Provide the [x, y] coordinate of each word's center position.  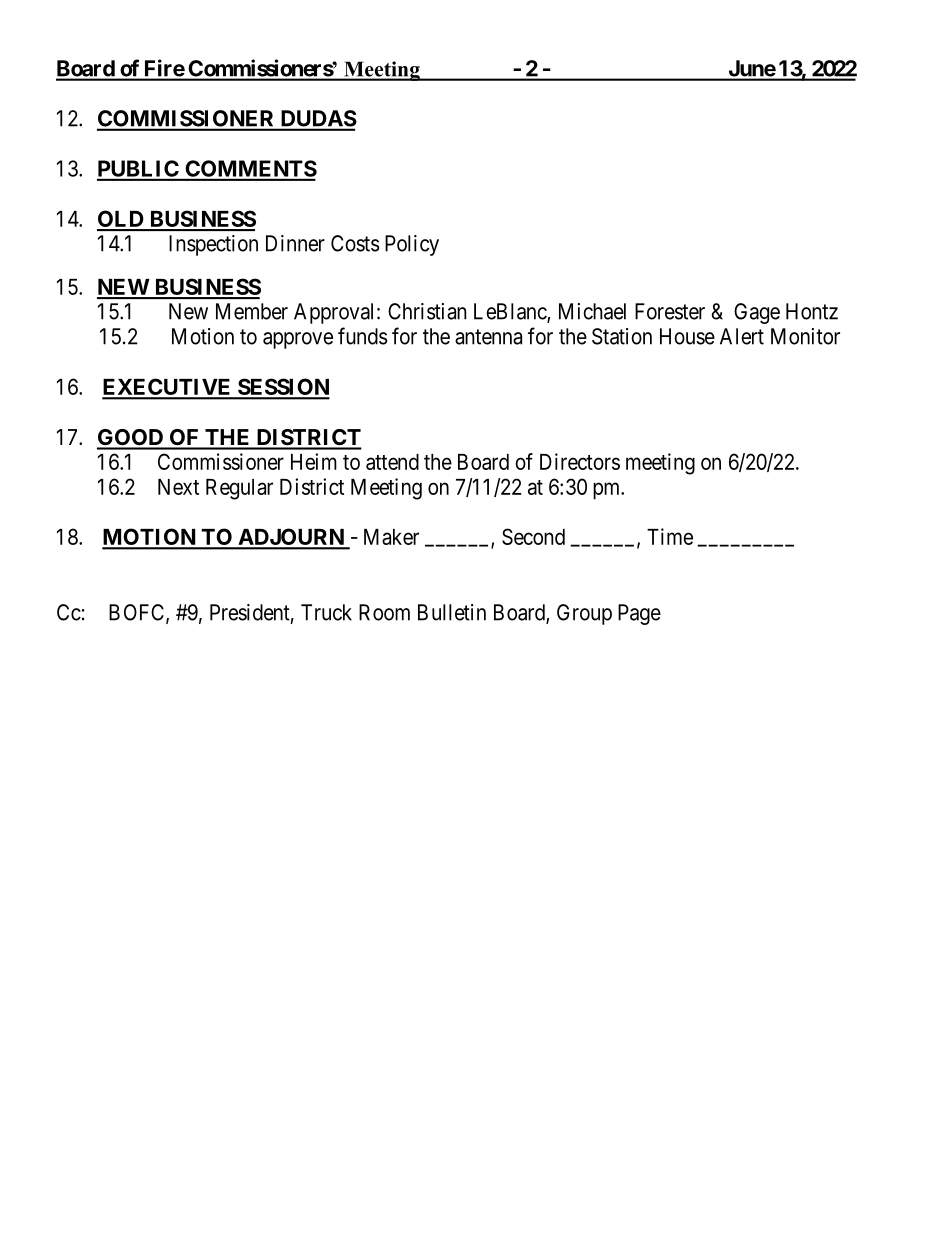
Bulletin [452, 612]
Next [178, 487]
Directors [580, 461]
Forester [670, 311]
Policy [412, 245]
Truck [326, 612]
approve [298, 340]
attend [392, 462]
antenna [488, 337]
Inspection [213, 245]
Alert [742, 336]
